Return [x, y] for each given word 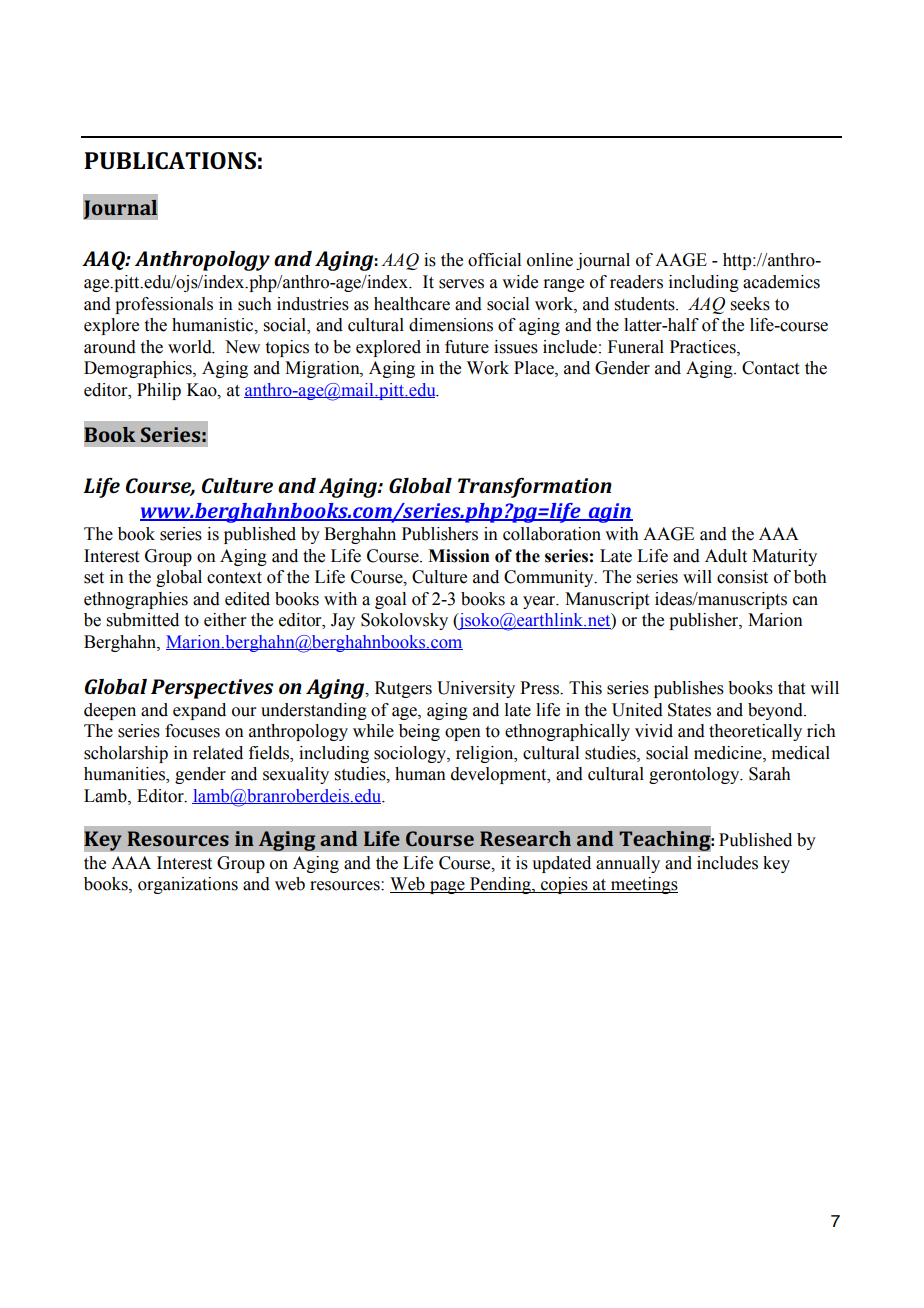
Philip [159, 391]
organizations [188, 885]
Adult [726, 556]
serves [461, 284]
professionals [164, 305]
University [476, 689]
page [447, 887]
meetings [643, 885]
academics [781, 282]
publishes [689, 689]
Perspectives [212, 689]
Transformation [535, 488]
